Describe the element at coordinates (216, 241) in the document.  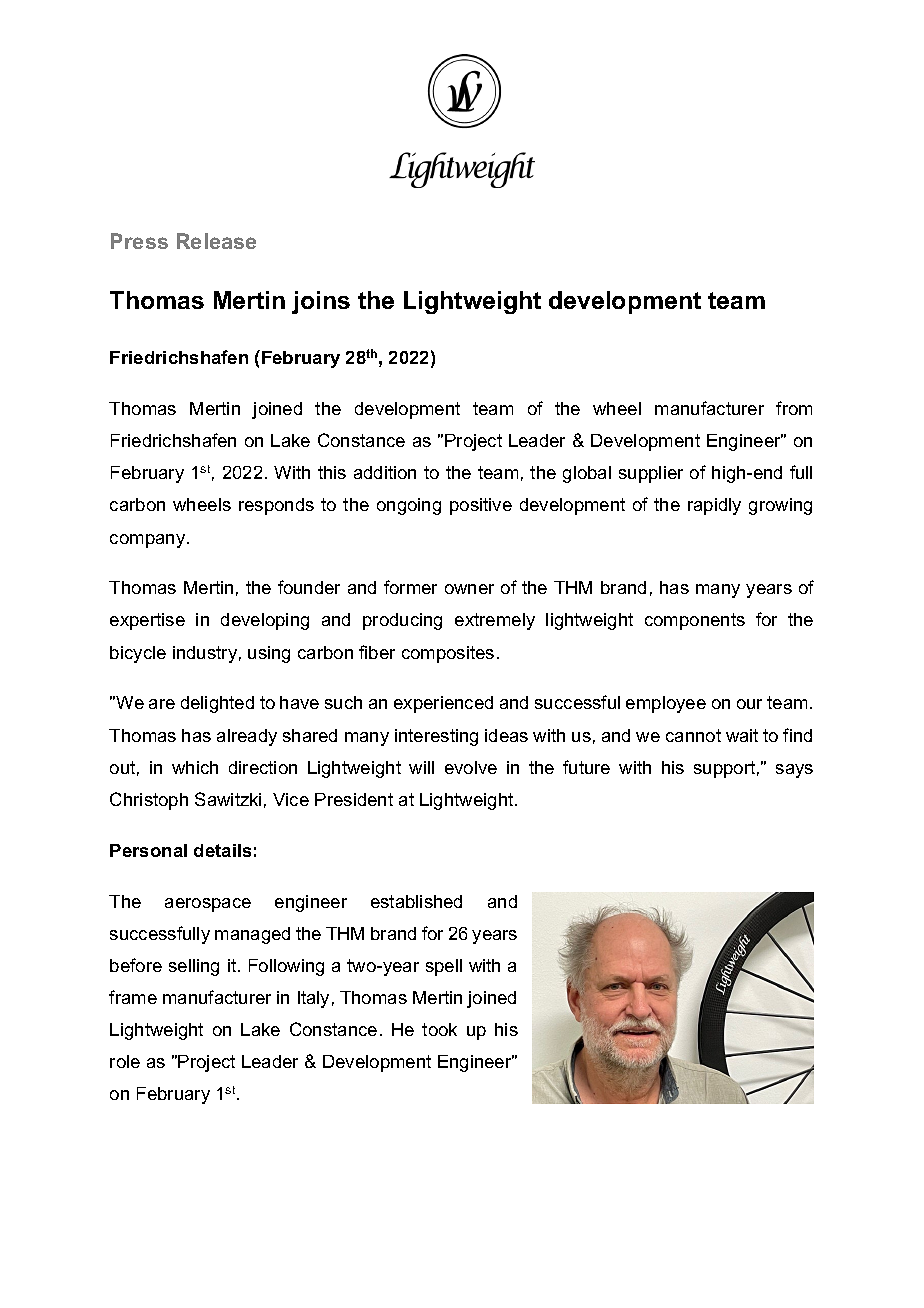
I see `Release` at that location.
